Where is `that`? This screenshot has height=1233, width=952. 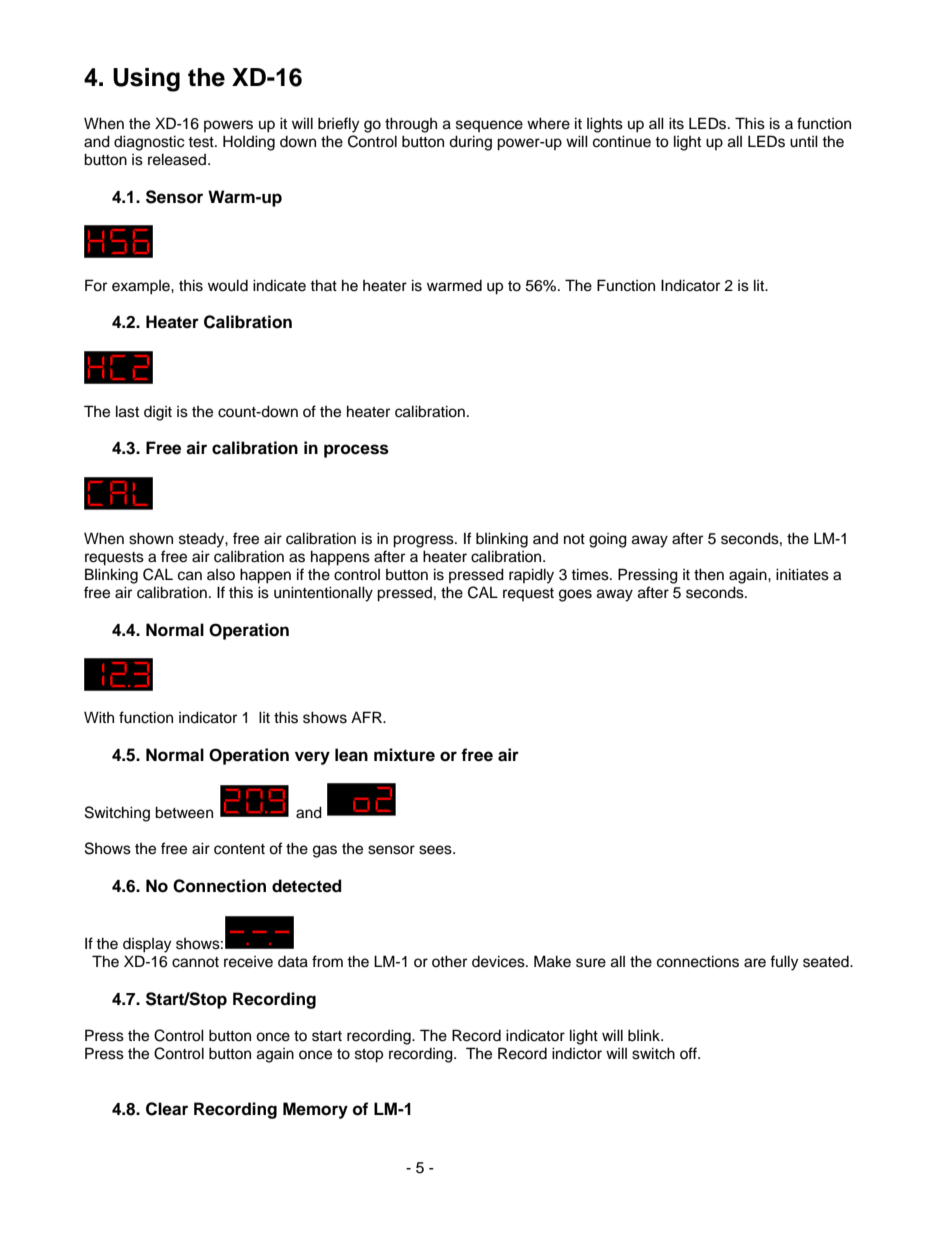 that is located at coordinates (323, 285).
